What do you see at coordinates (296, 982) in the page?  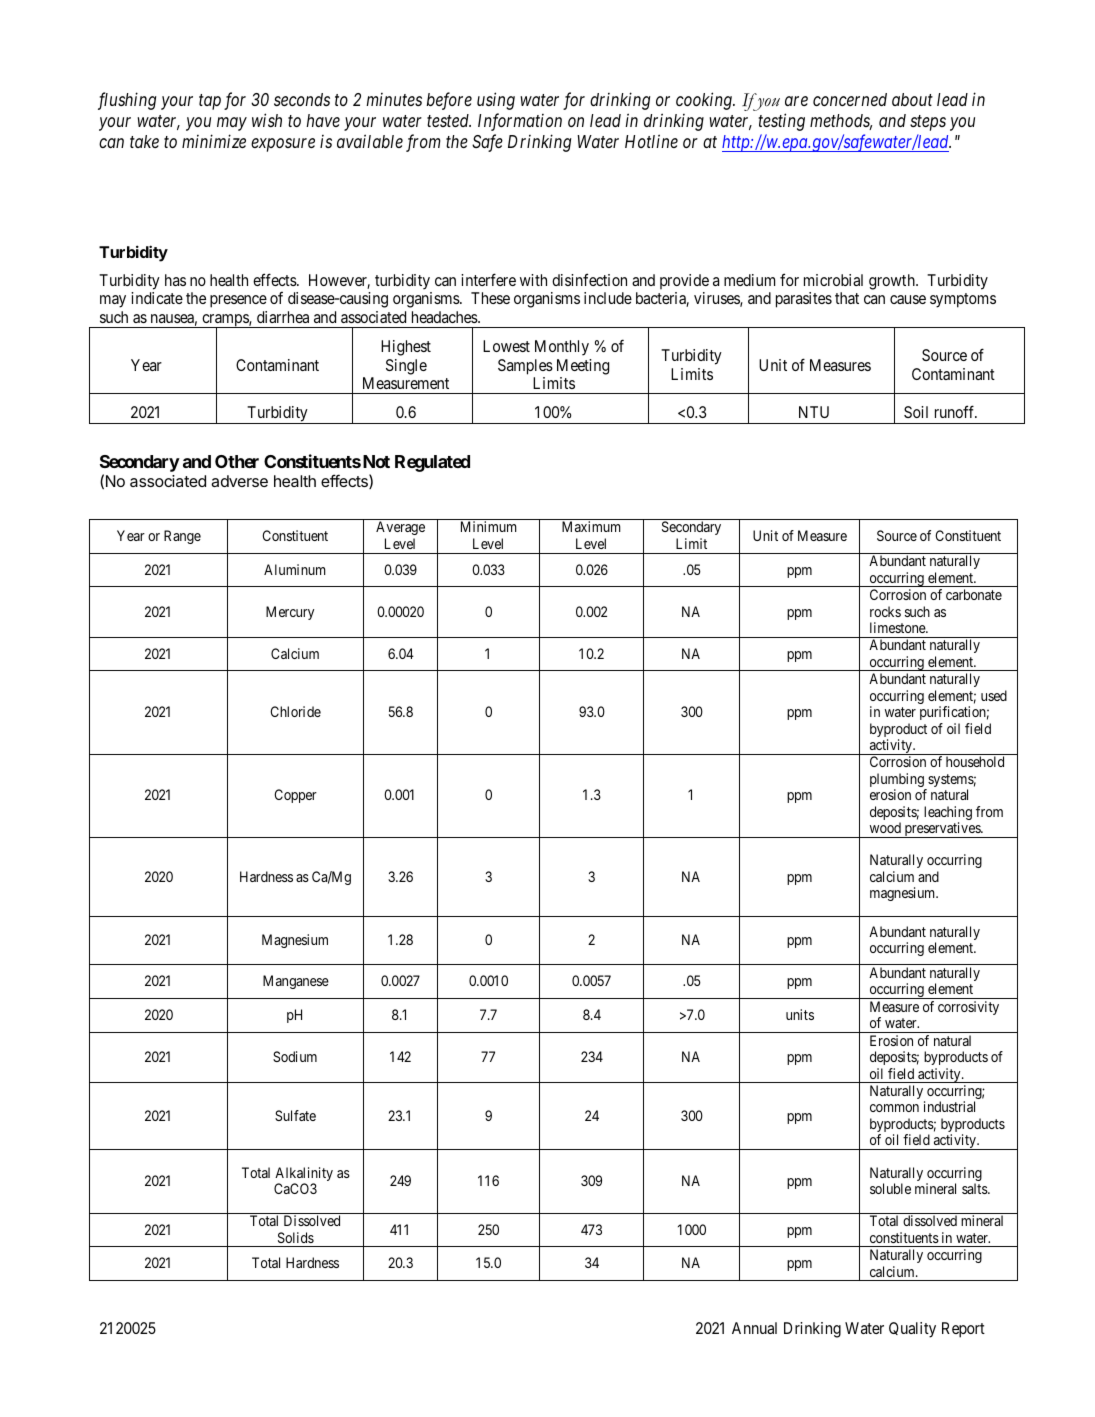 I see `Manganese` at bounding box center [296, 982].
